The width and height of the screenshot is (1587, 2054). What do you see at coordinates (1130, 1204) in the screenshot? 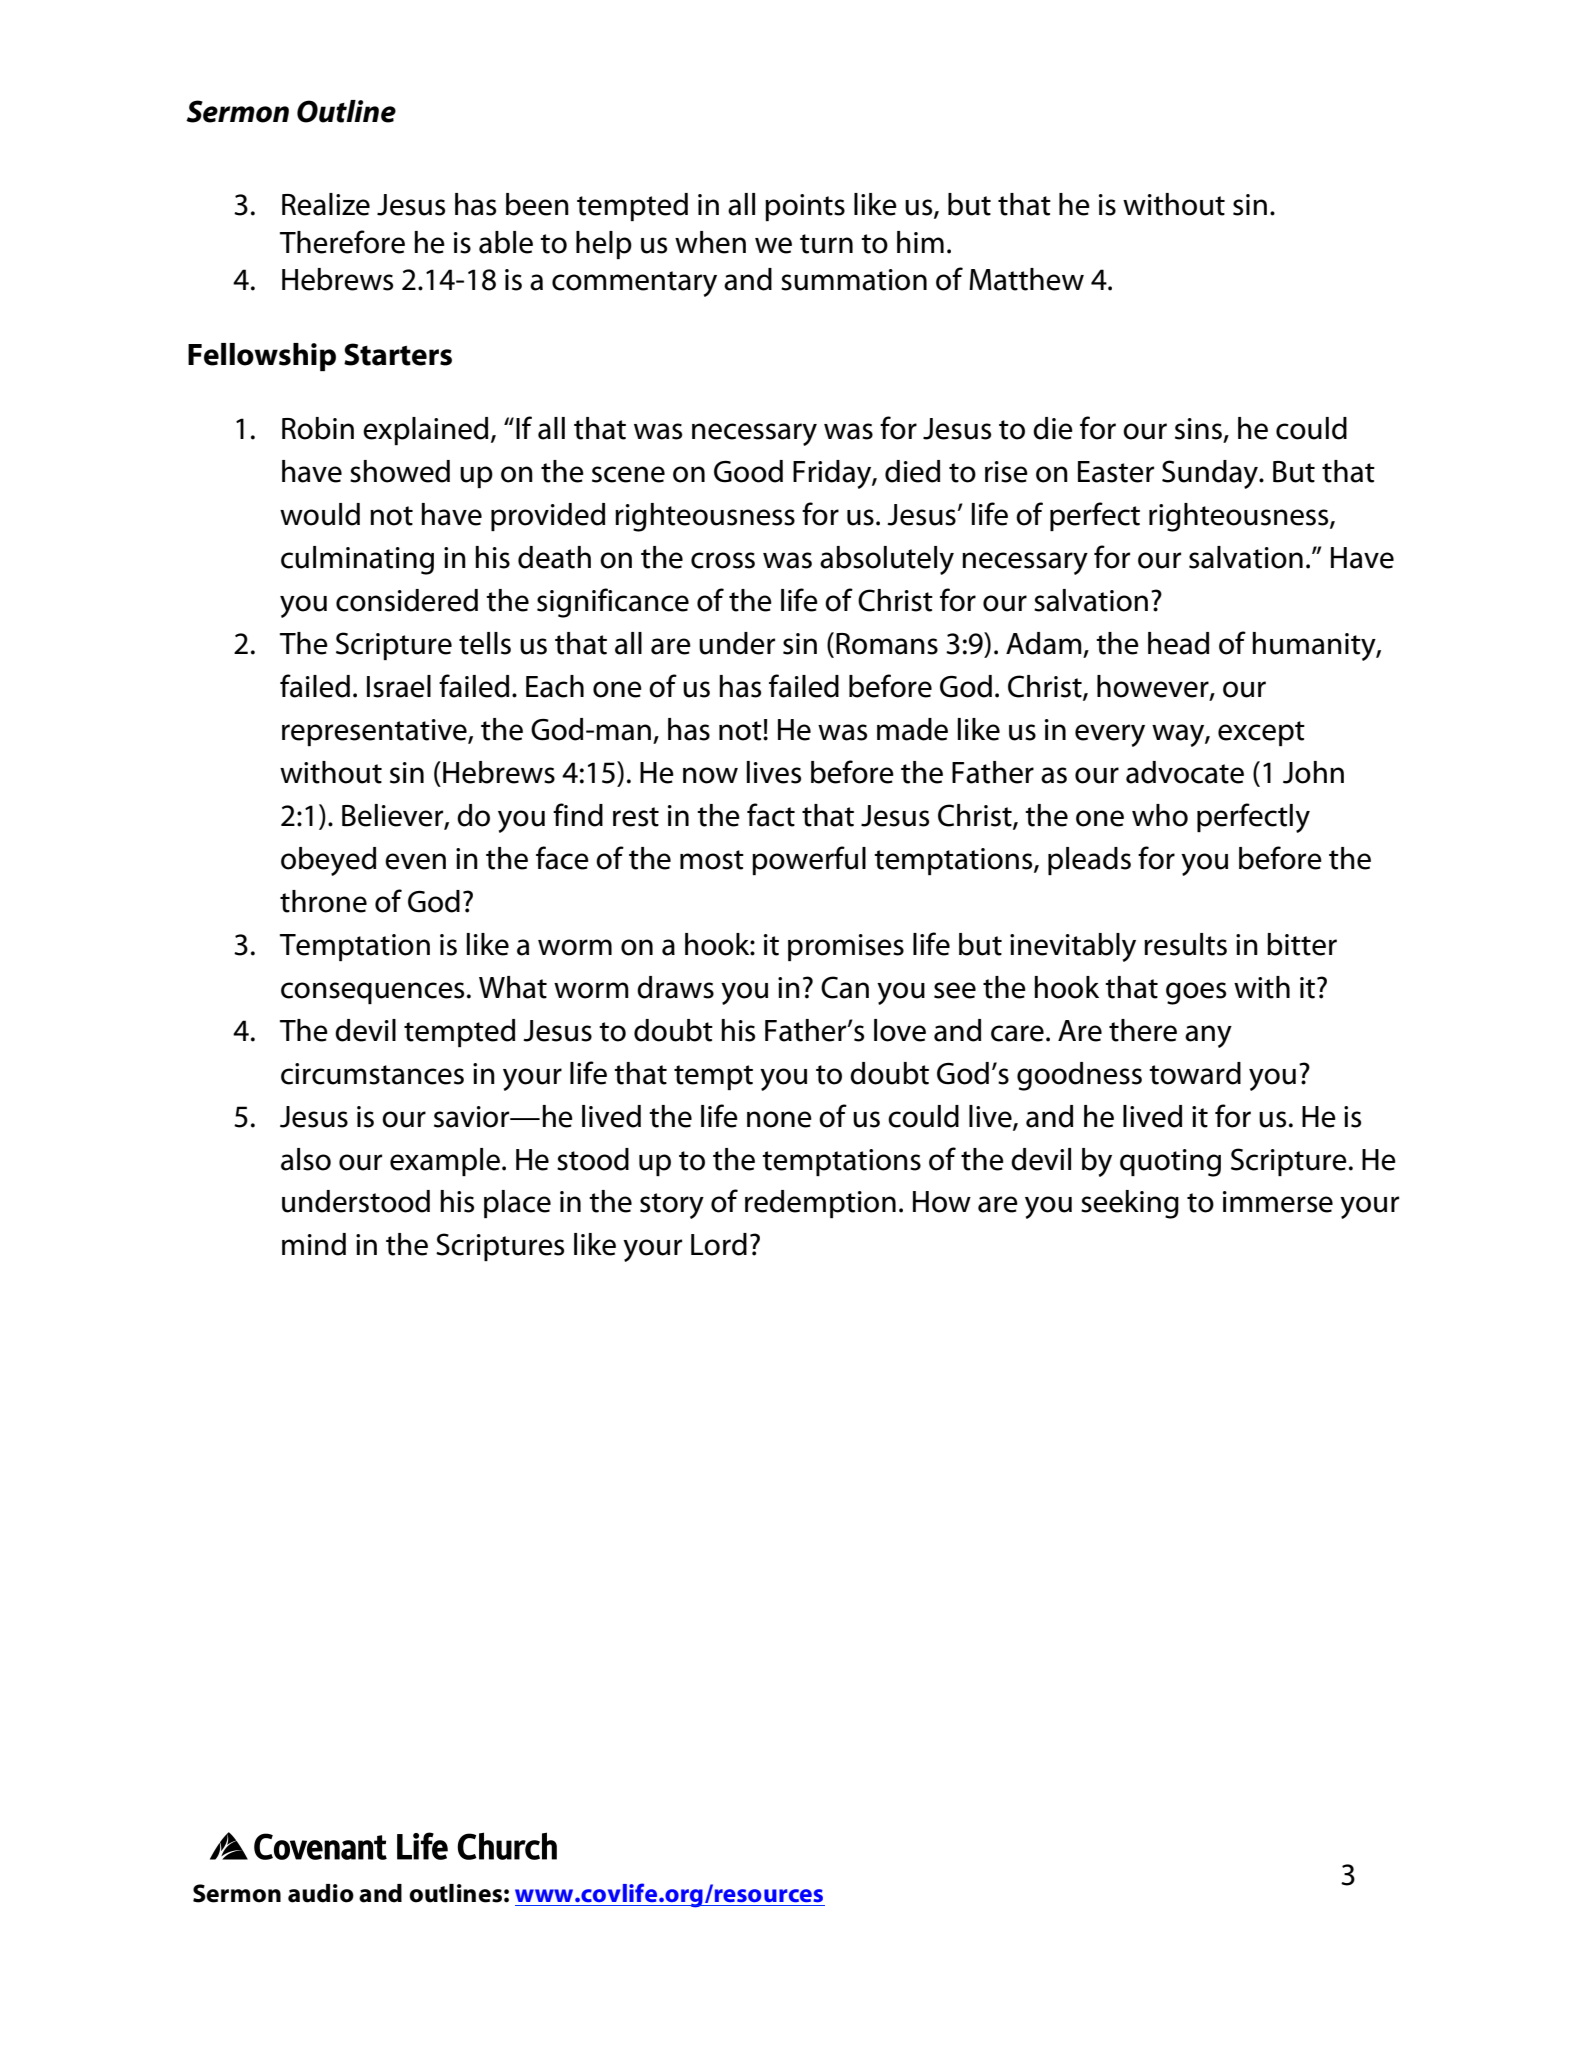
I see `seeking` at bounding box center [1130, 1204].
